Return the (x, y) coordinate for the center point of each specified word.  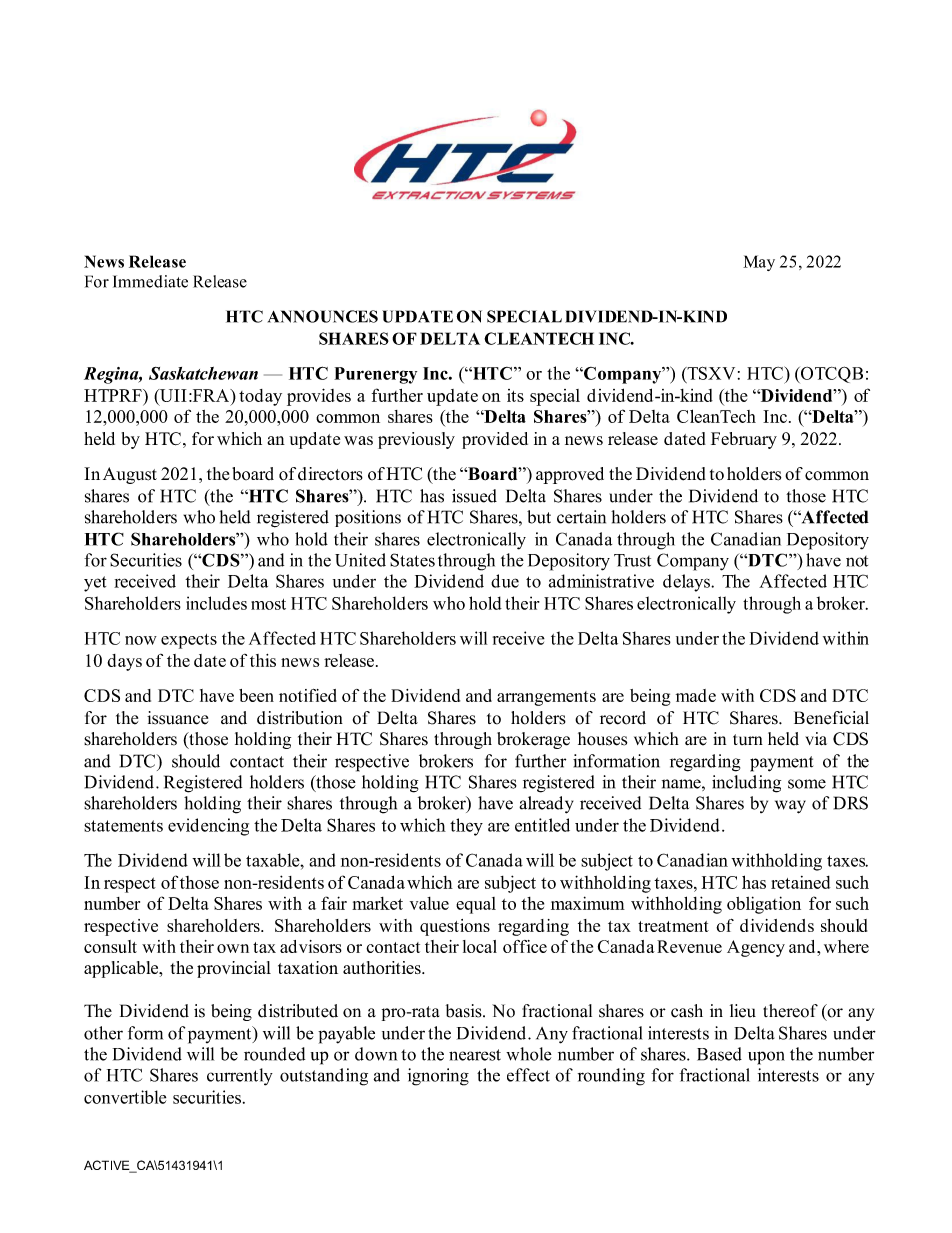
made (696, 695)
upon (766, 1058)
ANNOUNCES (323, 316)
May (759, 263)
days (124, 662)
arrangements (546, 698)
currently (240, 1077)
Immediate (150, 281)
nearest (475, 1055)
